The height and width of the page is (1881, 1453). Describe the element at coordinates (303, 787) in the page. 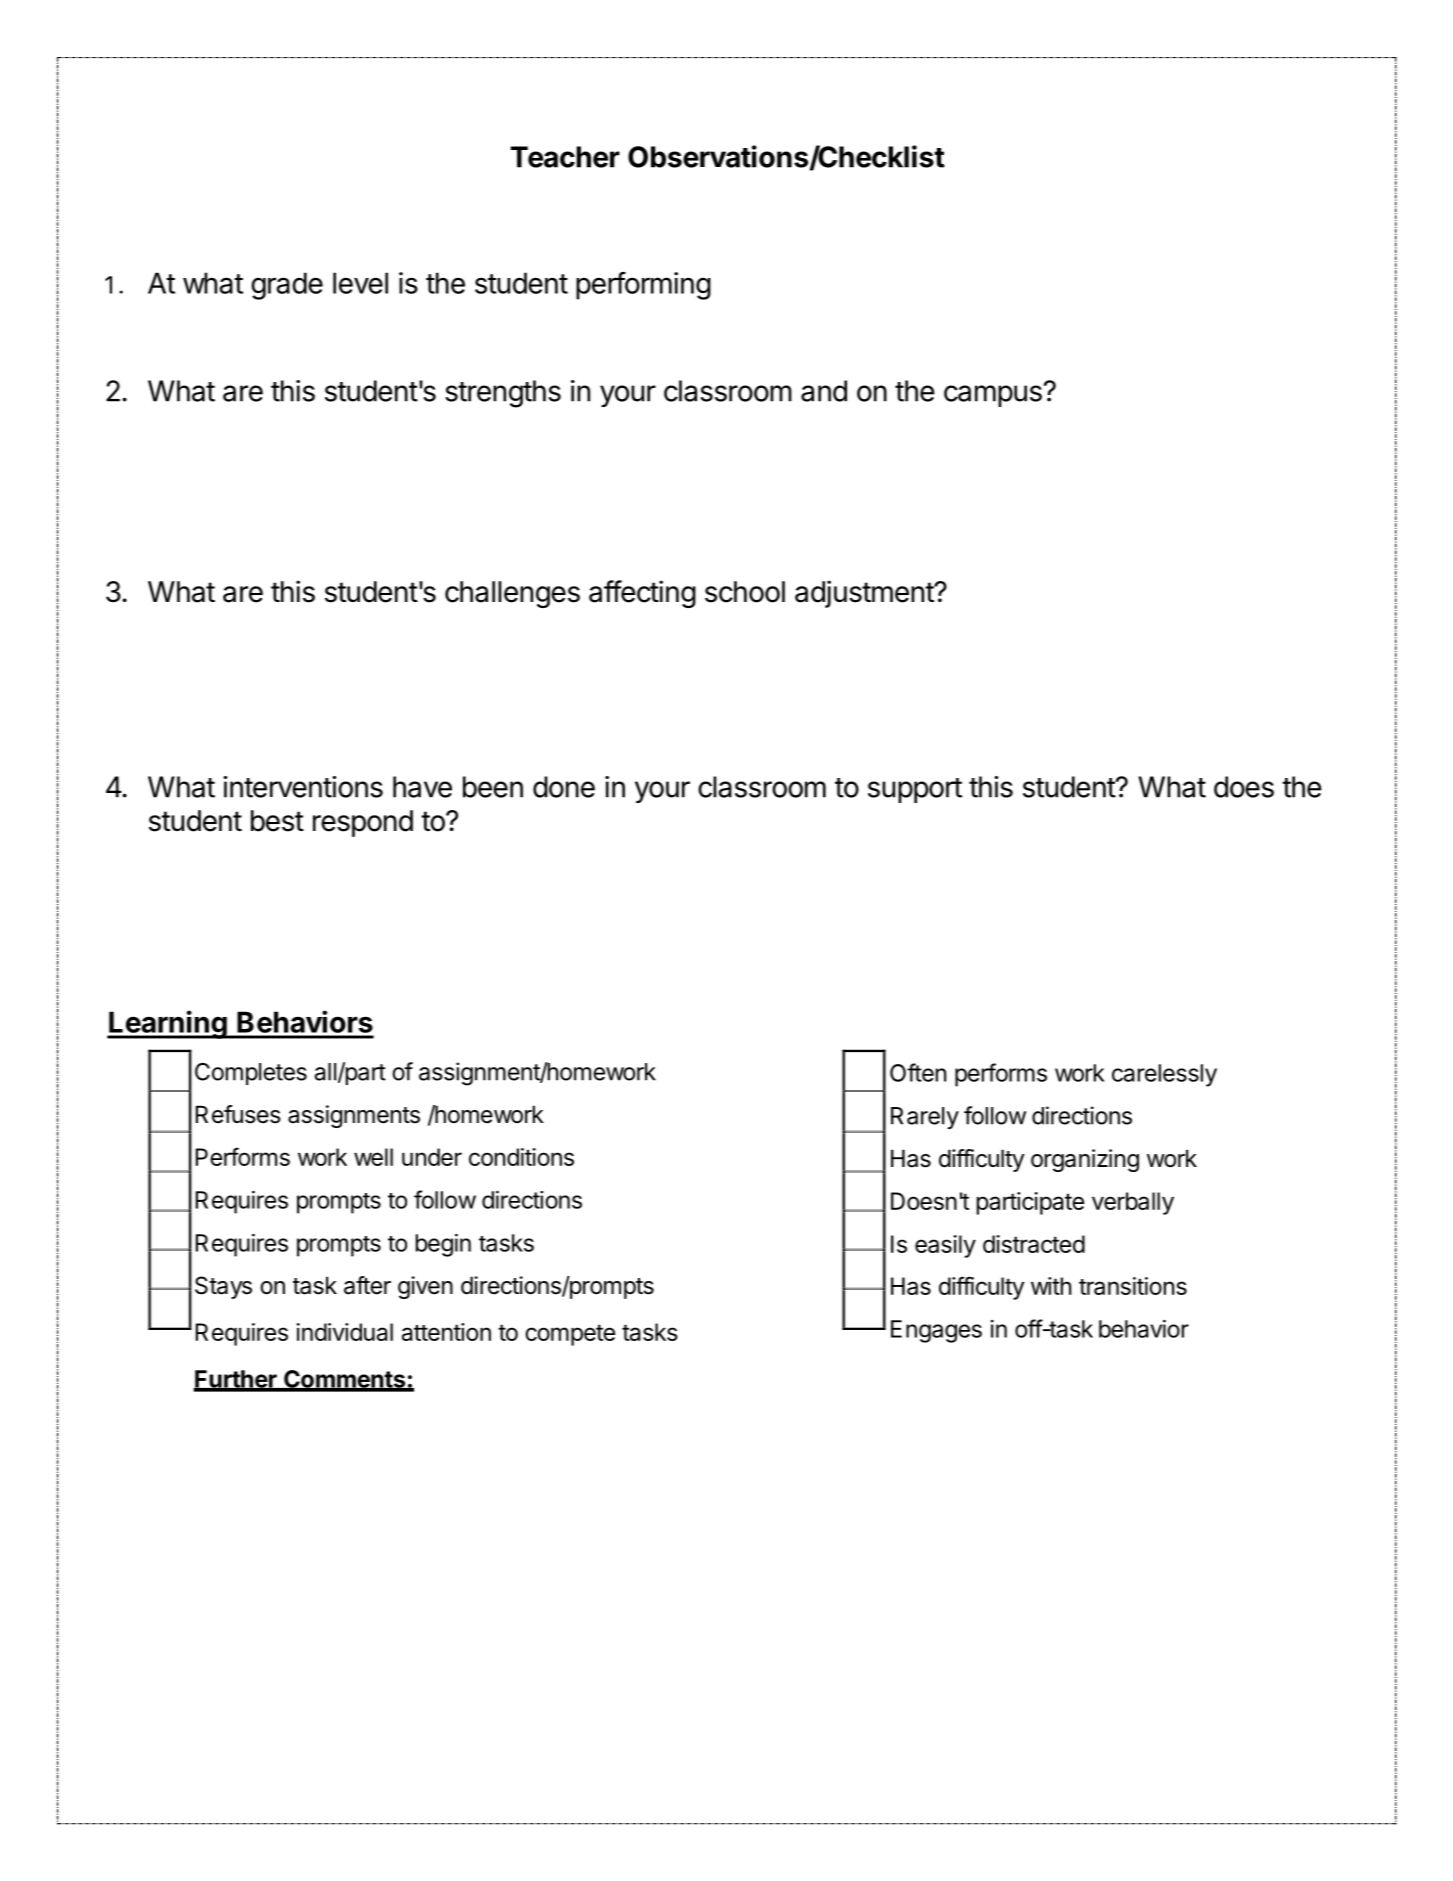

I see `interventions` at that location.
